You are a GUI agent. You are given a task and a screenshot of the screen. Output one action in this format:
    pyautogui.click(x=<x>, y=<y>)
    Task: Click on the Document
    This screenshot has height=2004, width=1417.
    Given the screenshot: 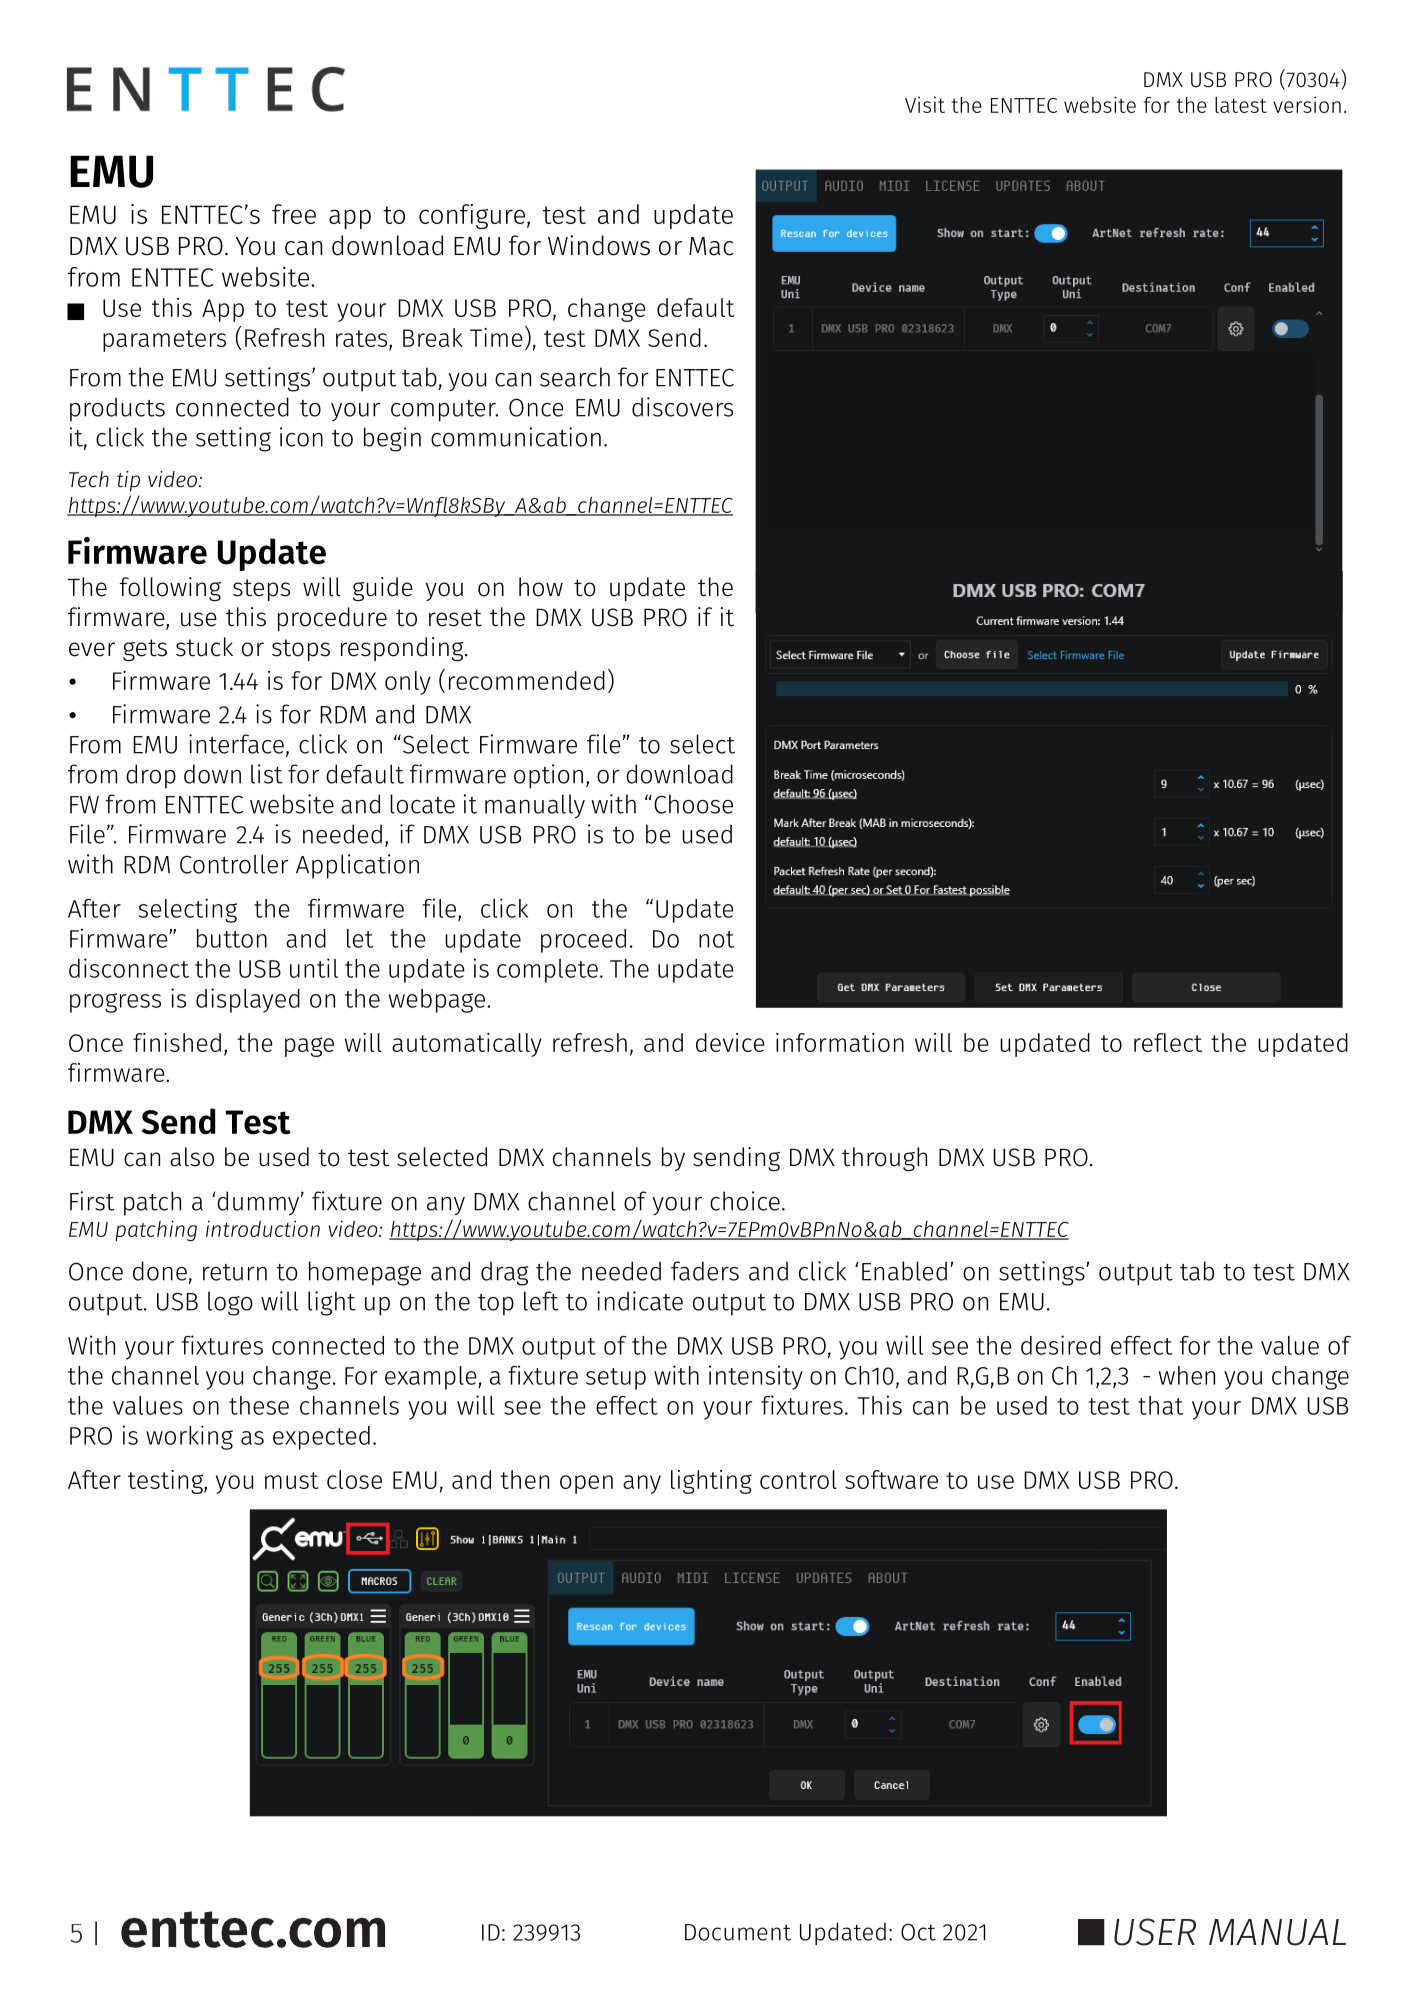 What is the action you would take?
    pyautogui.click(x=738, y=1932)
